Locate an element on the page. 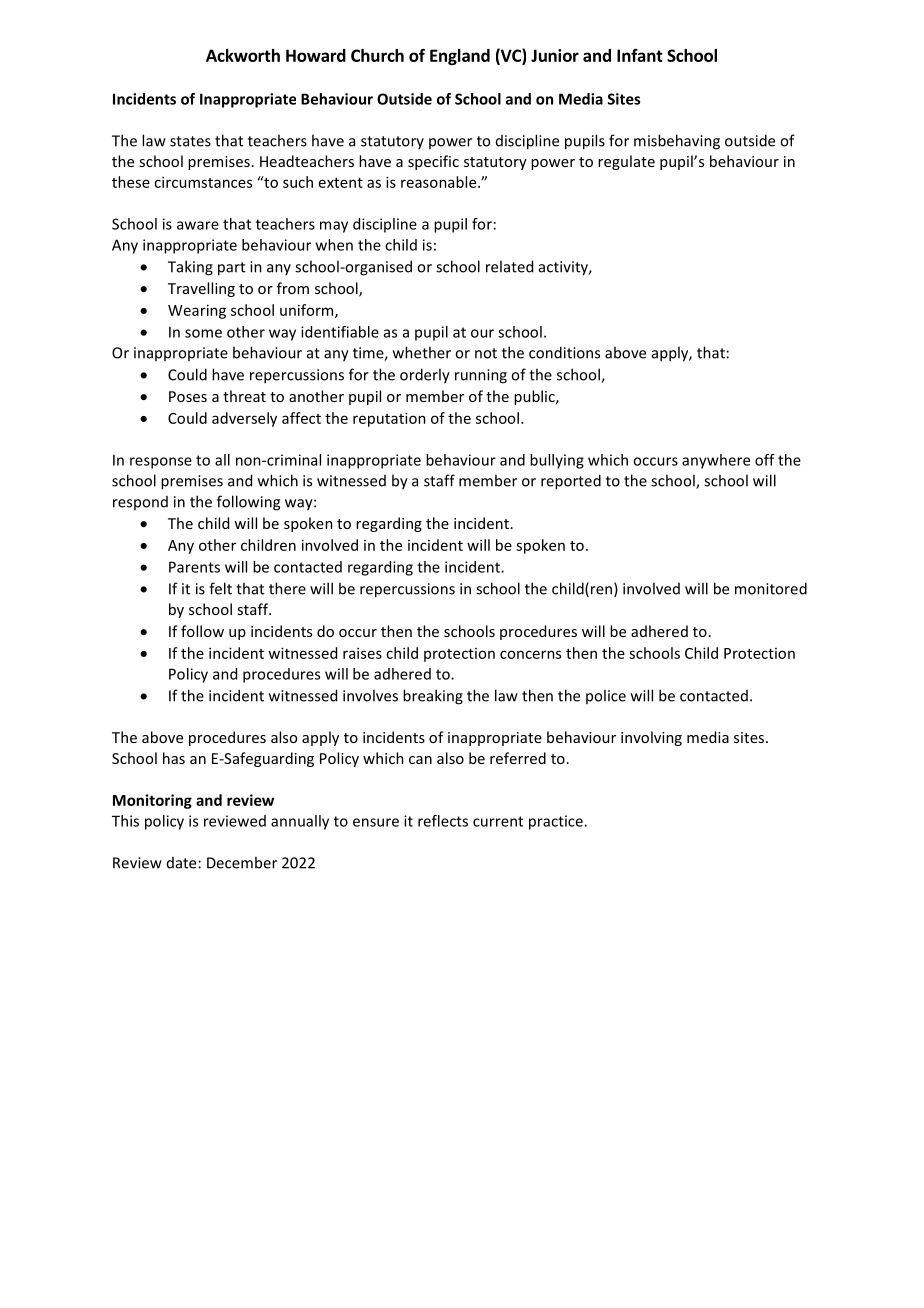 The height and width of the document is (1308, 924). related is located at coordinates (509, 266).
